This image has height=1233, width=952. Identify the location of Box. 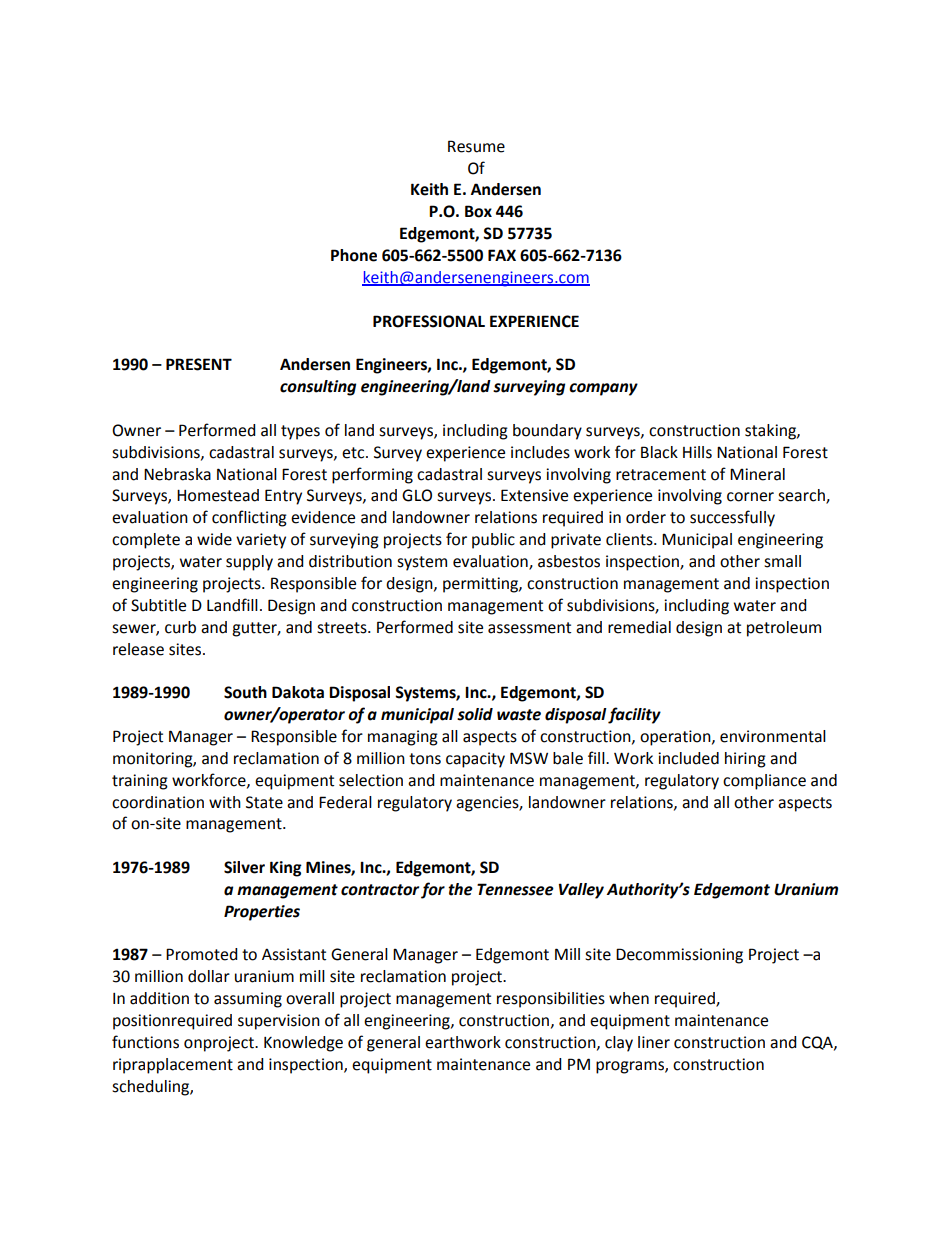
(478, 211).
